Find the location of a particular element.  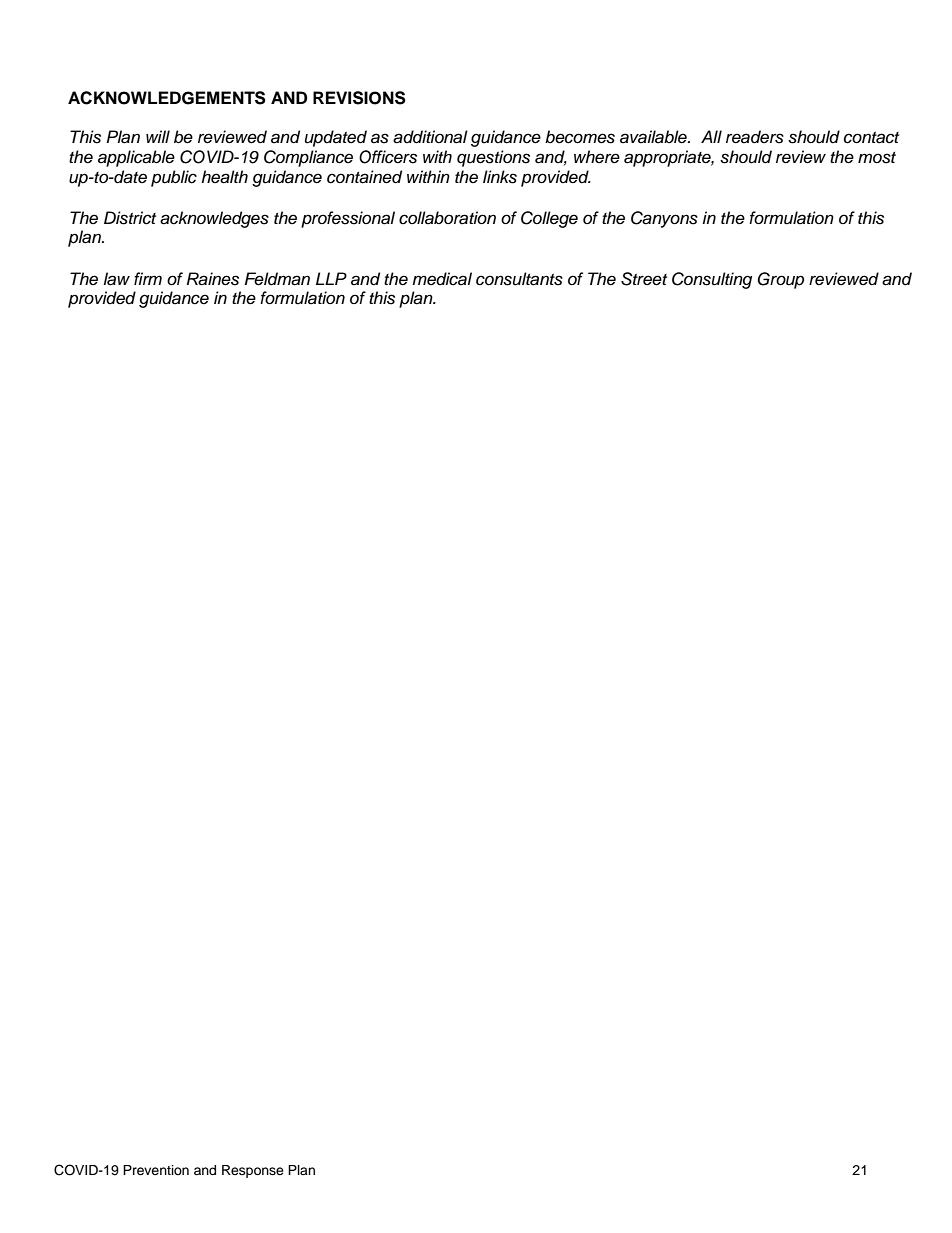

Raines is located at coordinates (213, 279).
